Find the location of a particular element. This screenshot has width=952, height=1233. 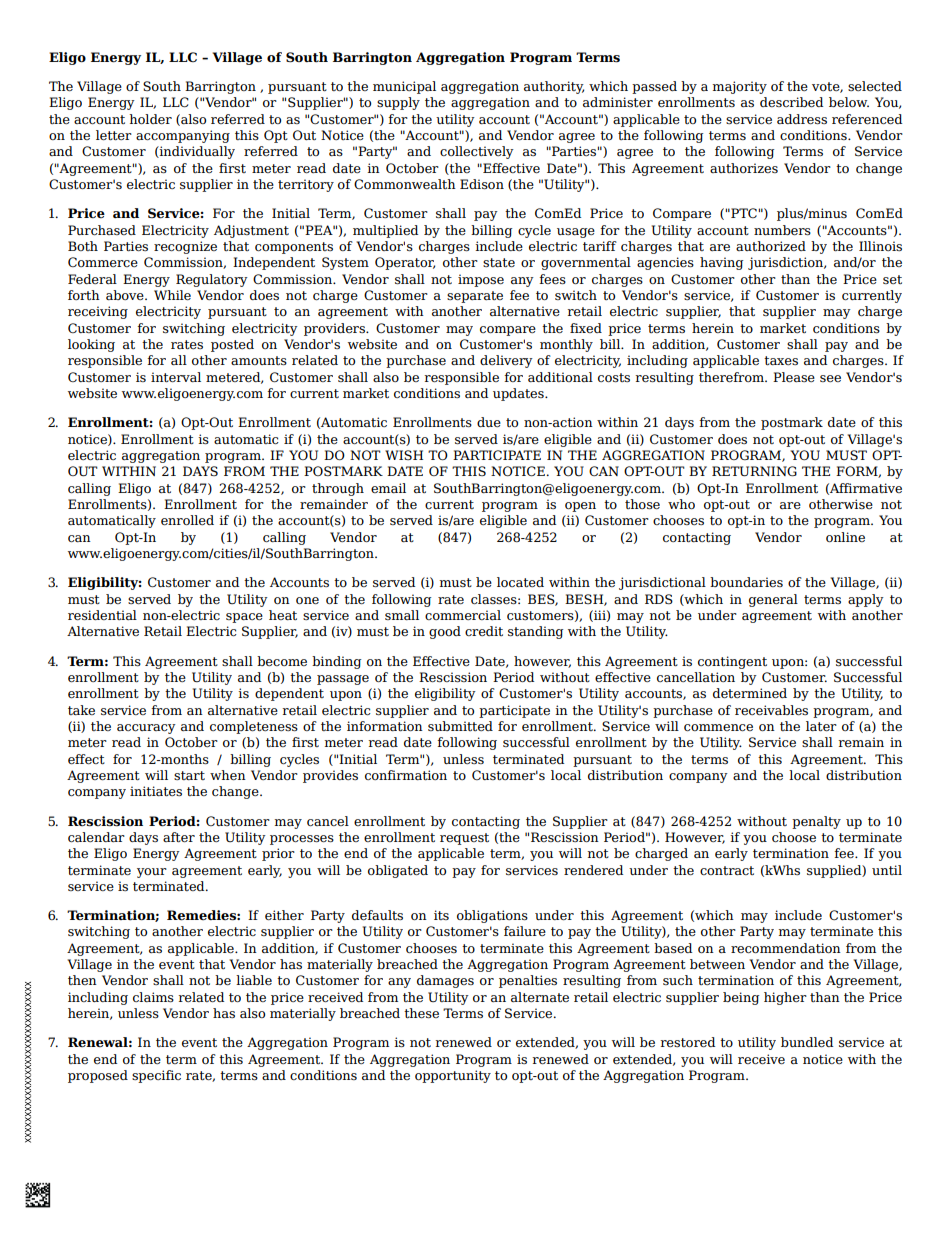

request is located at coordinates (464, 839).
